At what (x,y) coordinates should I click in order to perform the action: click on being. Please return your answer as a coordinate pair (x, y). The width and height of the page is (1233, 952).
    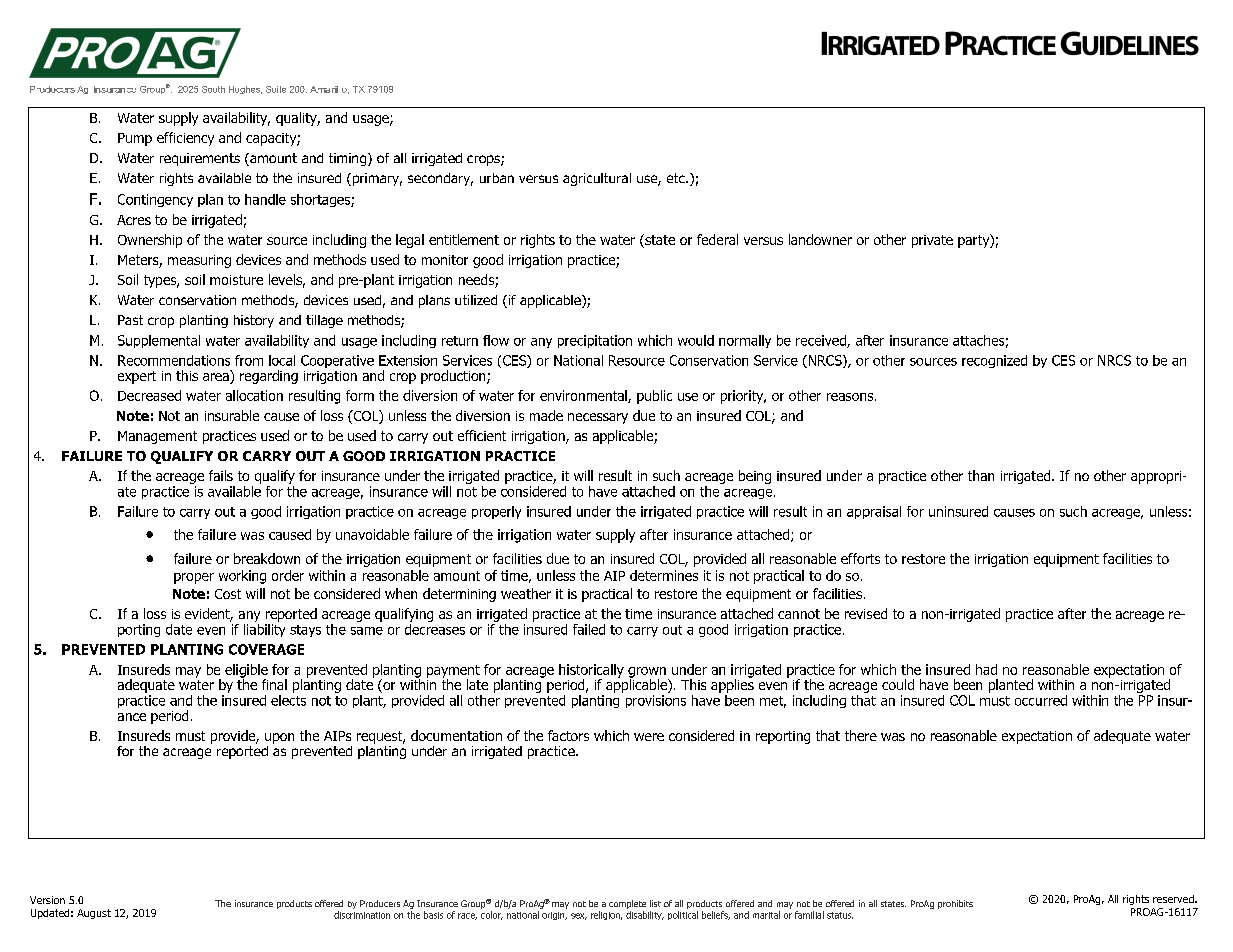
    Looking at the image, I should click on (755, 477).
